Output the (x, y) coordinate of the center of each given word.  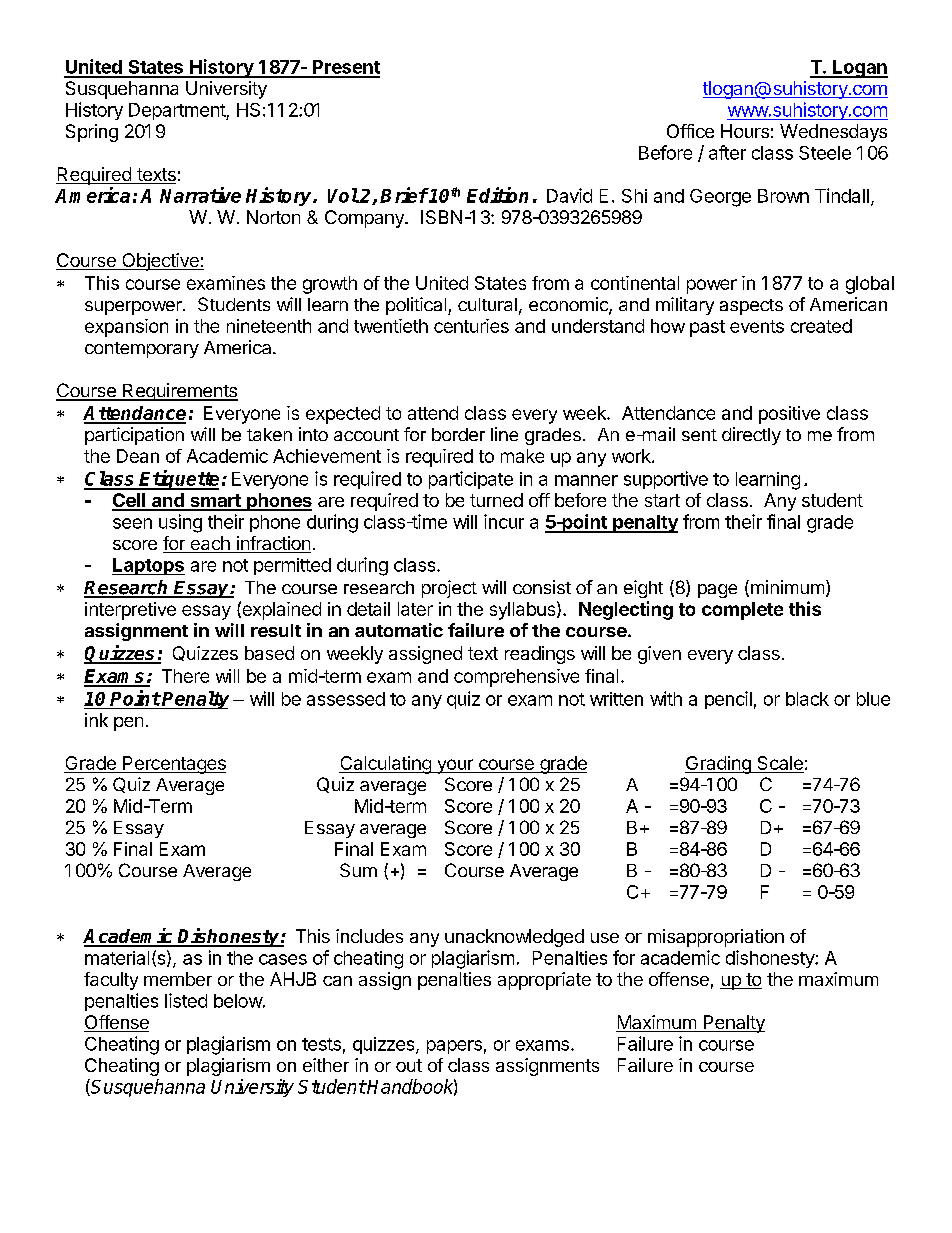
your (455, 766)
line (504, 434)
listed (186, 1000)
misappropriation (716, 938)
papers (454, 1047)
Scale (779, 764)
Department (178, 111)
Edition (497, 195)
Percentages (173, 765)
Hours (745, 131)
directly (751, 436)
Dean (138, 456)
